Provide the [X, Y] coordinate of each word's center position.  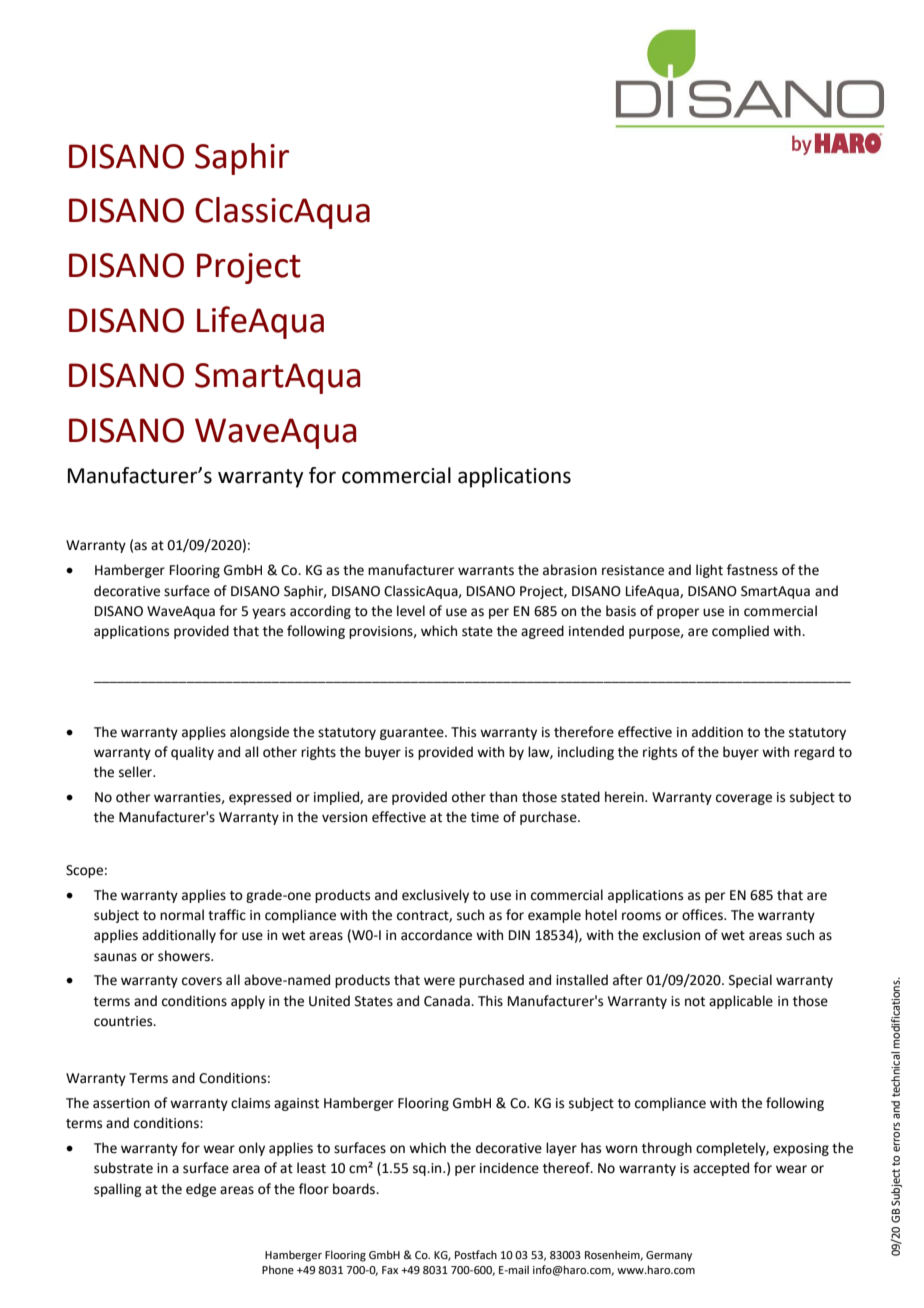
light [709, 571]
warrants [486, 571]
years [269, 613]
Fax [390, 1270]
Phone [278, 1269]
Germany [669, 1256]
